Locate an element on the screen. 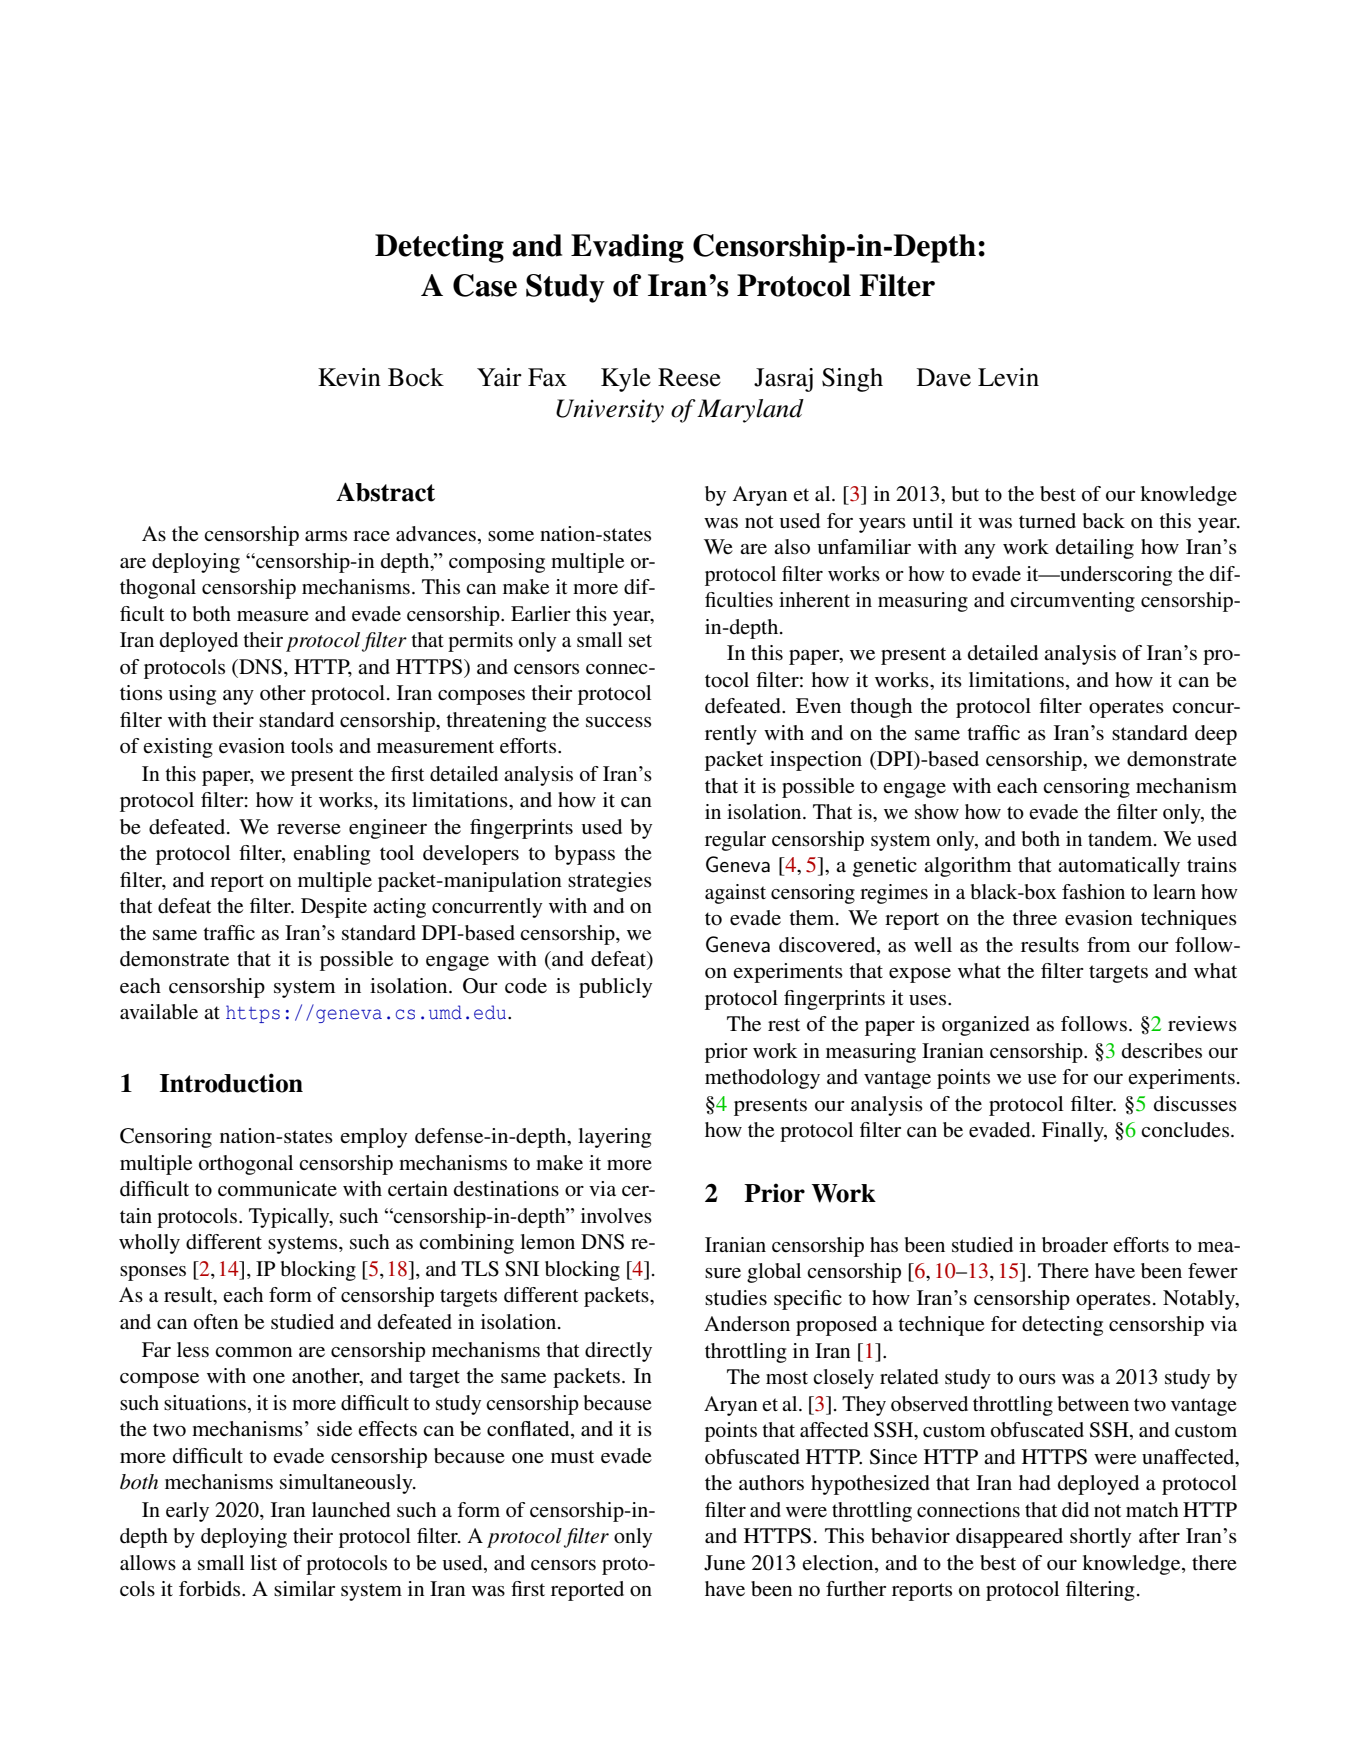 Image resolution: width=1357 pixels, height=1756 pixels. involves is located at coordinates (616, 1216).
